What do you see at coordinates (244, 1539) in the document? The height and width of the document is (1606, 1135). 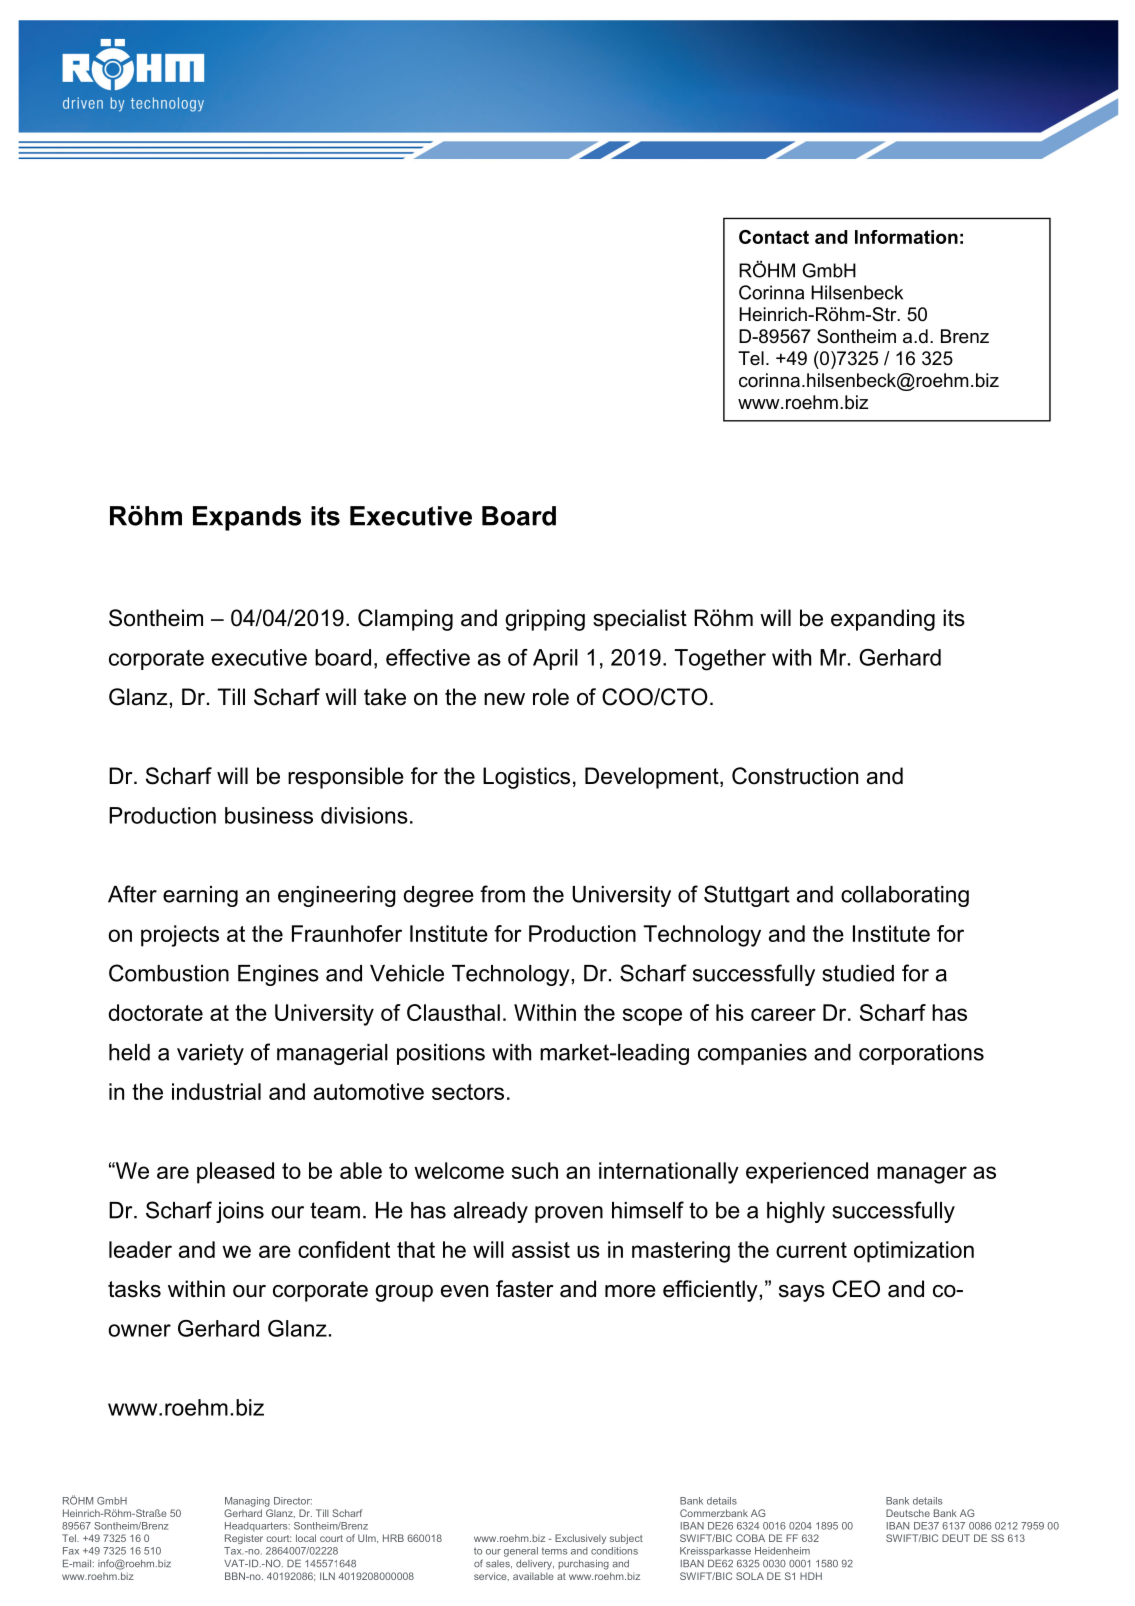 I see `Register` at bounding box center [244, 1539].
